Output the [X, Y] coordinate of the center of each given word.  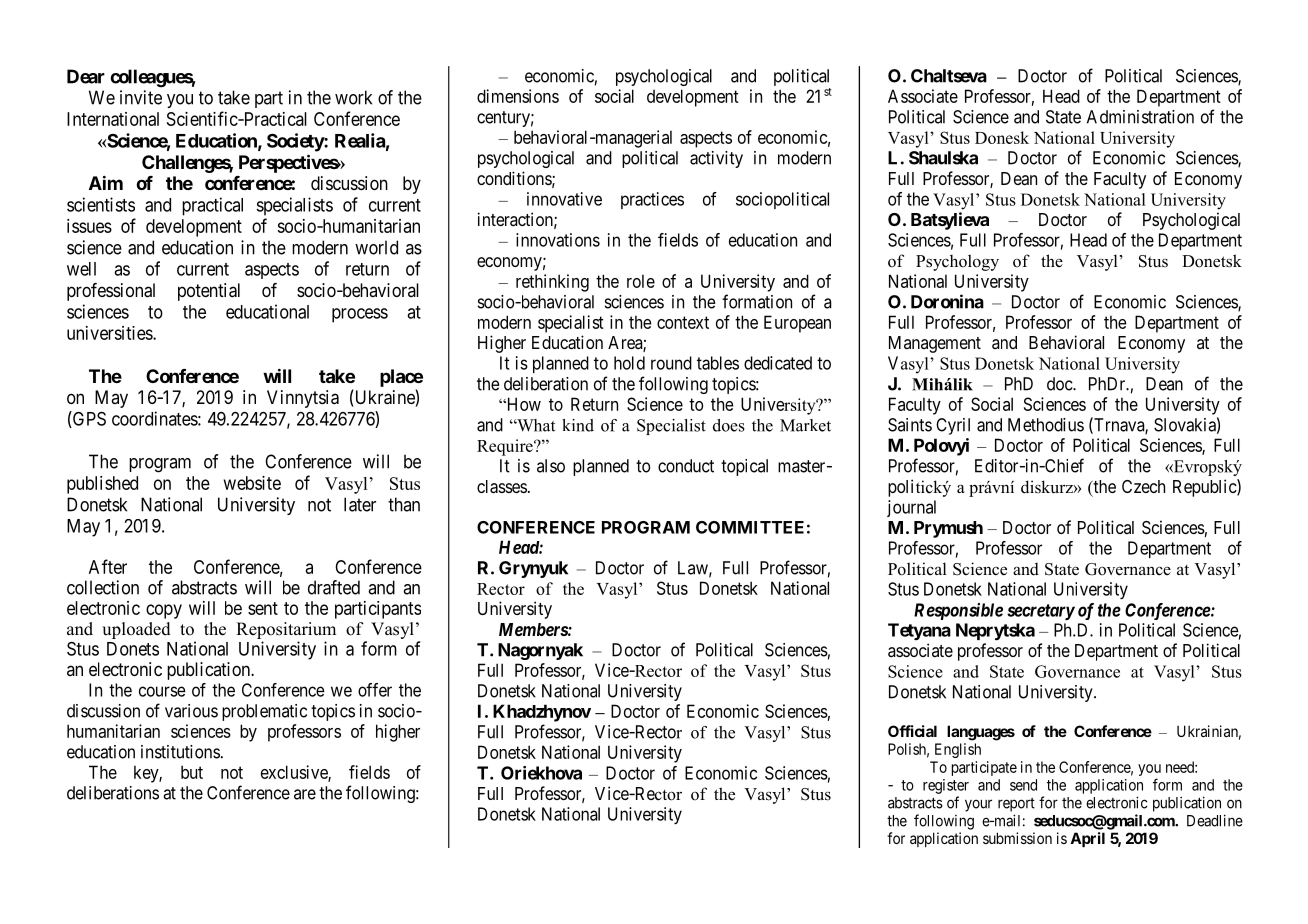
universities [110, 333]
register [946, 786]
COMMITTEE [750, 527]
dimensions [518, 96]
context [683, 322]
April [1087, 839]
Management [935, 344]
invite [141, 97]
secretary [1041, 612]
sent [263, 608]
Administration [1140, 117]
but [192, 772]
